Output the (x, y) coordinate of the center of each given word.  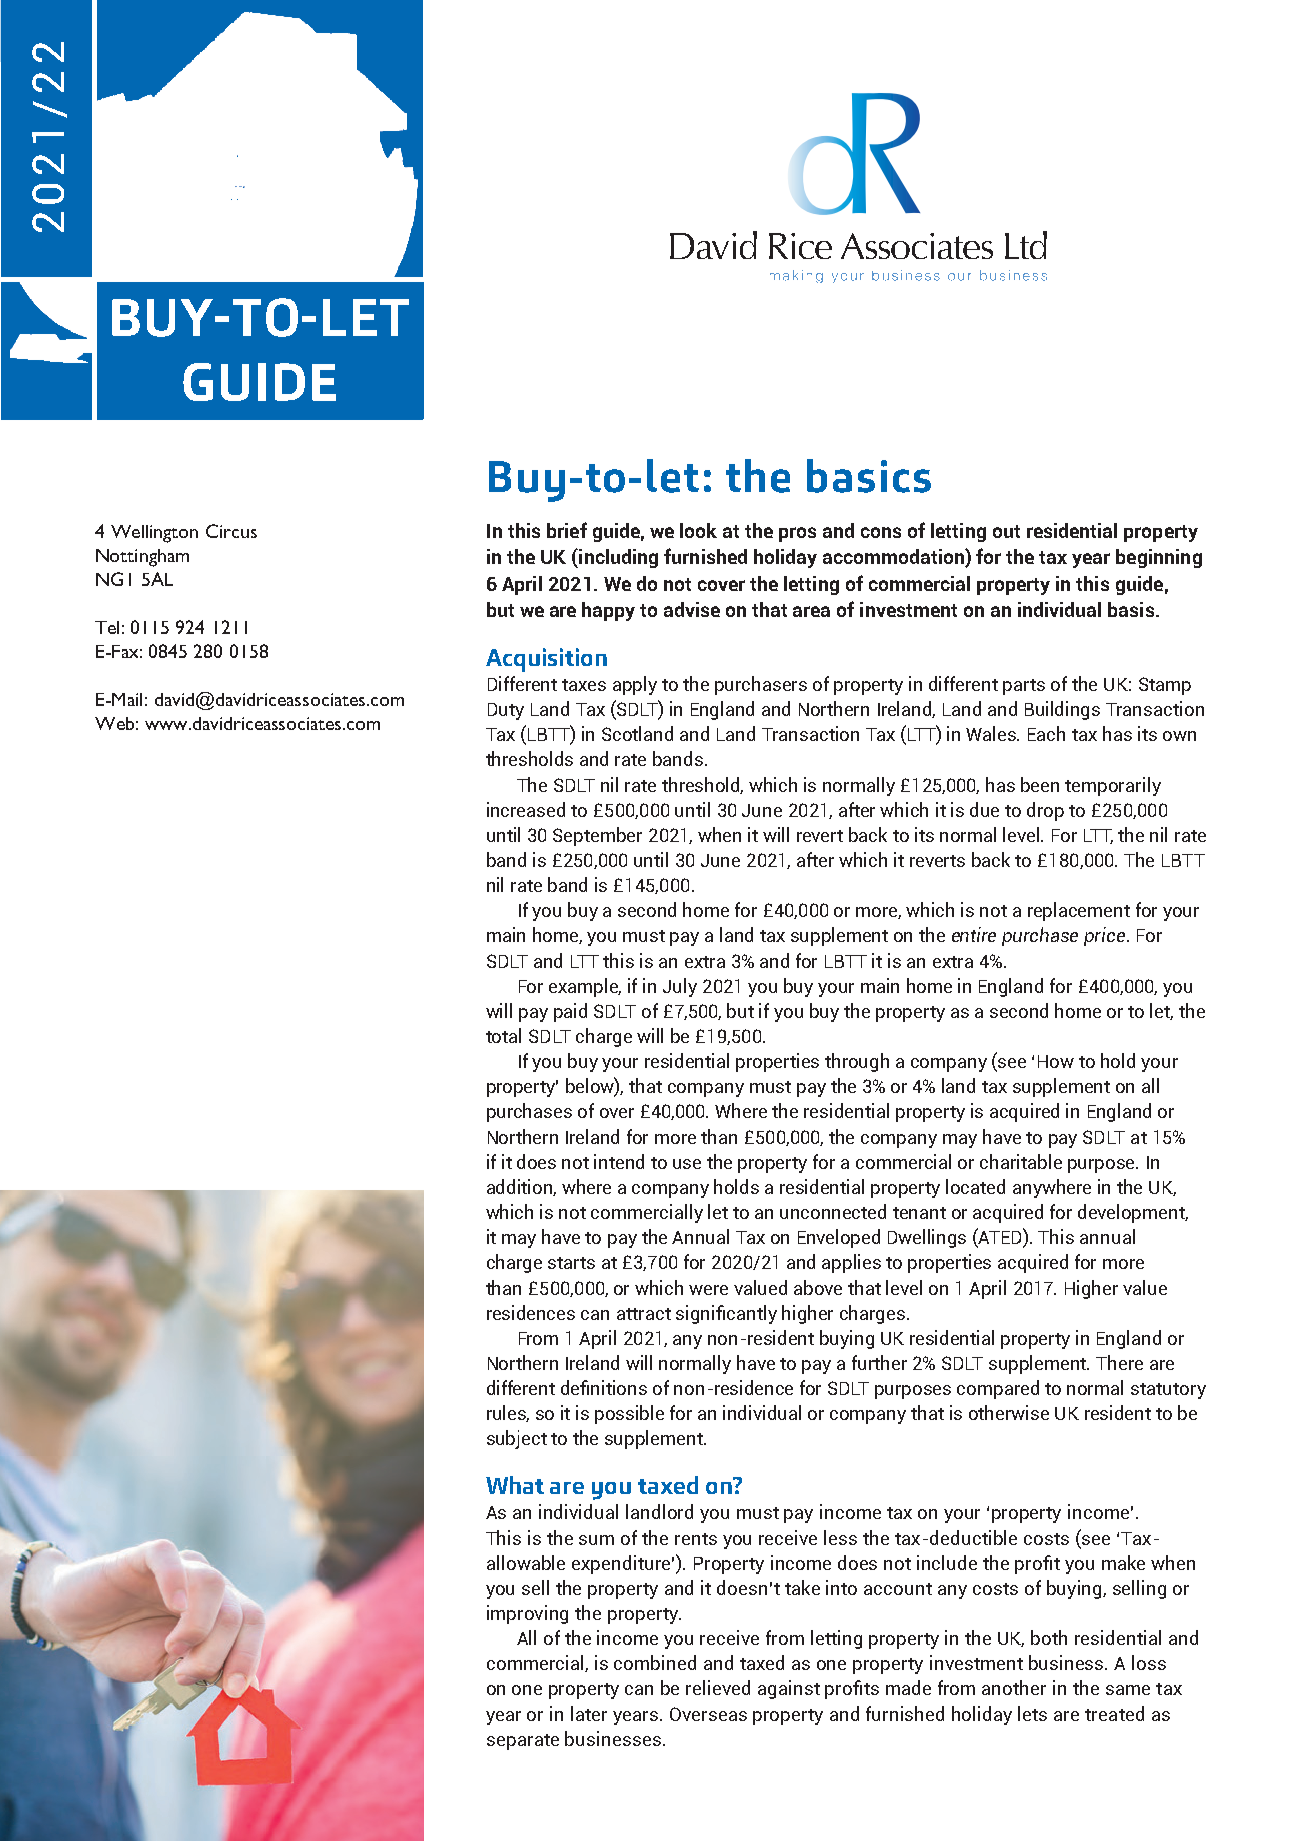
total (503, 1035)
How (1056, 1061)
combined (655, 1662)
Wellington (154, 534)
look (698, 530)
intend (619, 1161)
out (1006, 531)
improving (527, 1614)
